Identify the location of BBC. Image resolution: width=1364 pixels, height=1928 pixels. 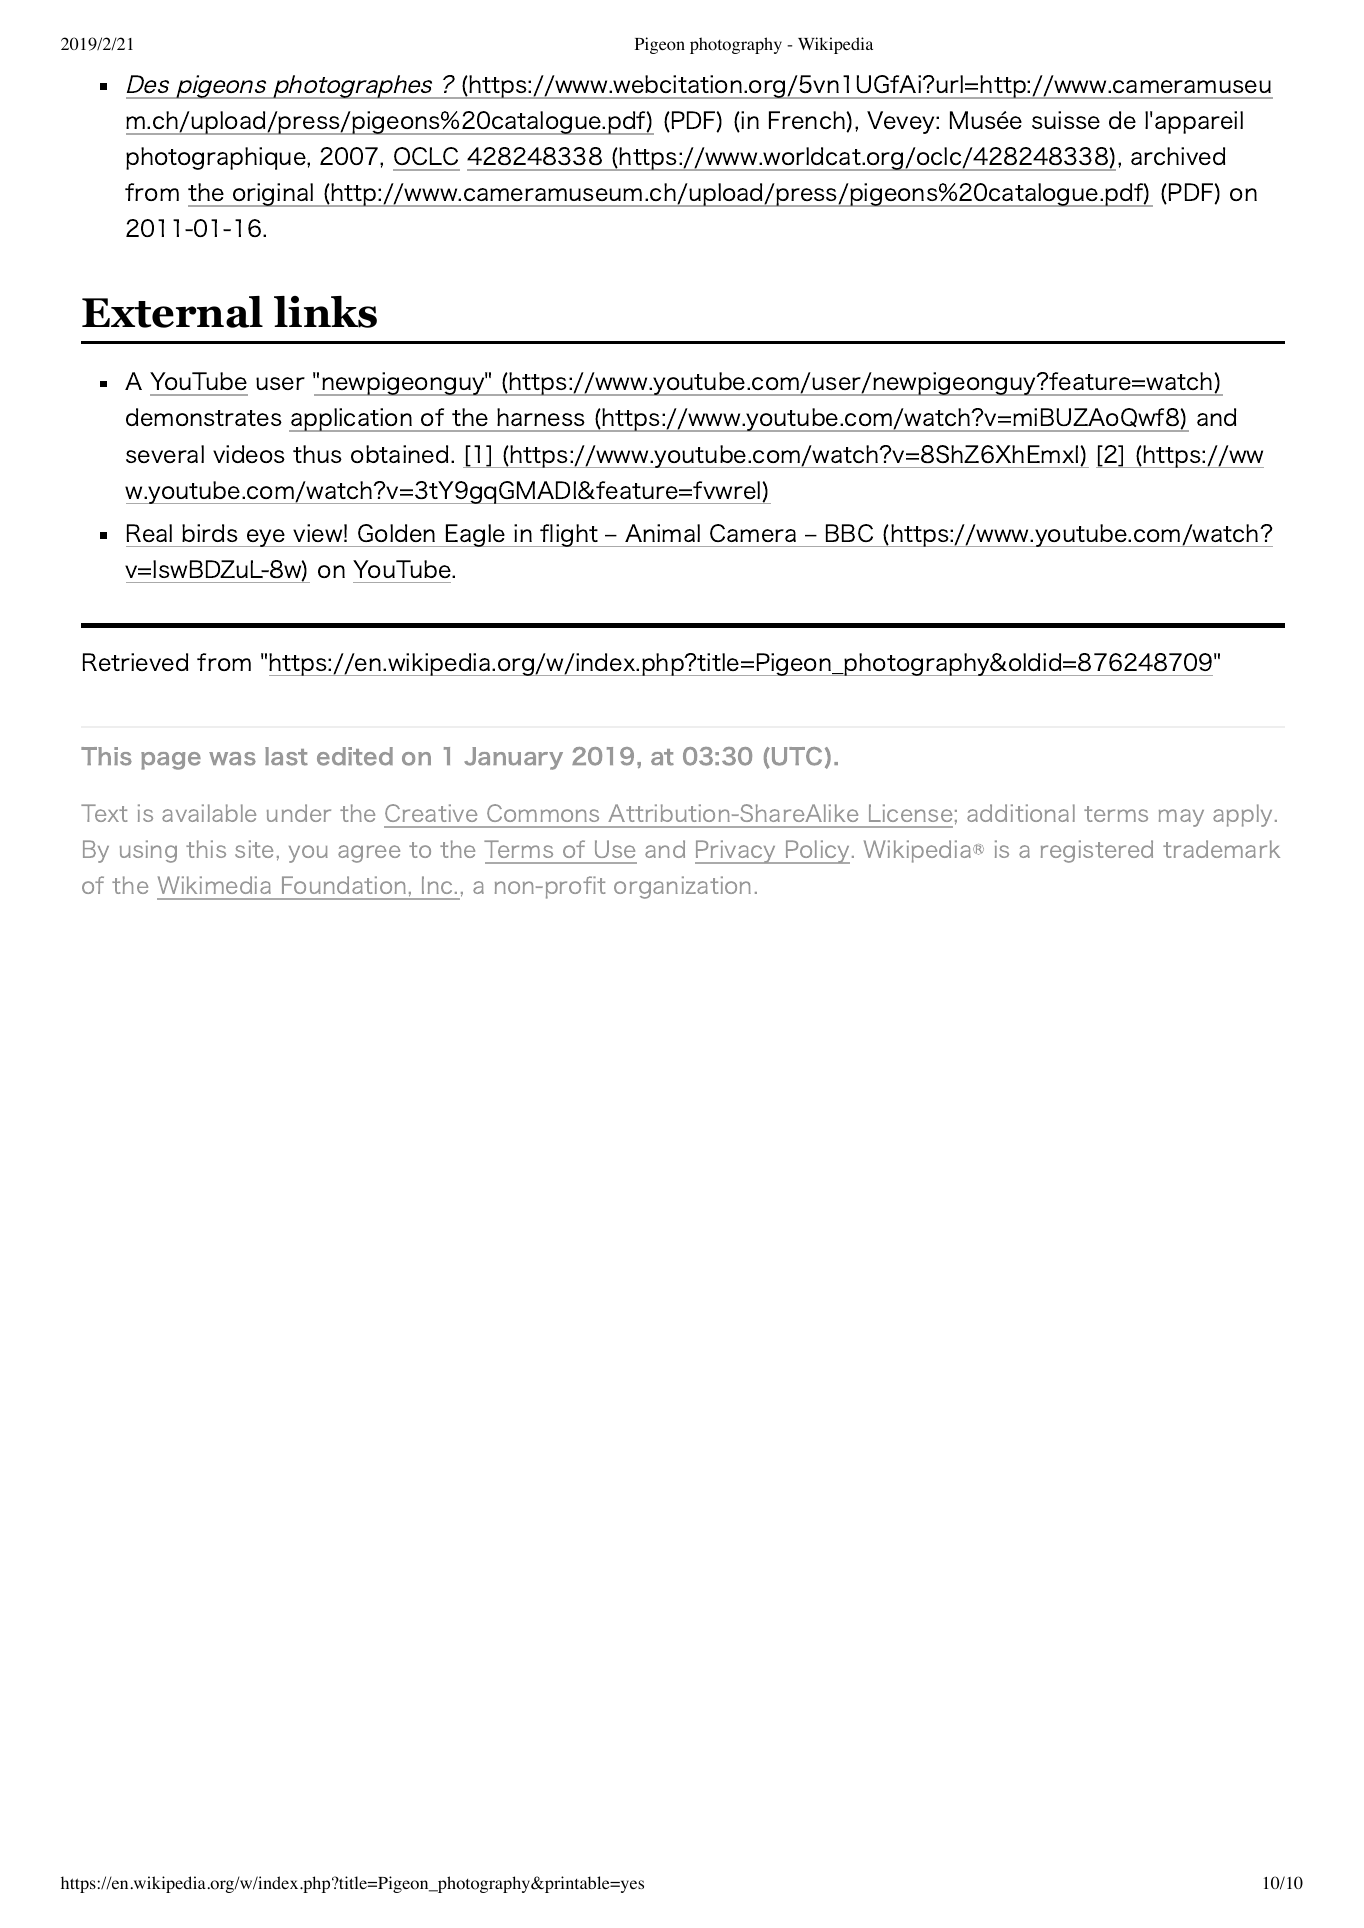
(849, 533).
